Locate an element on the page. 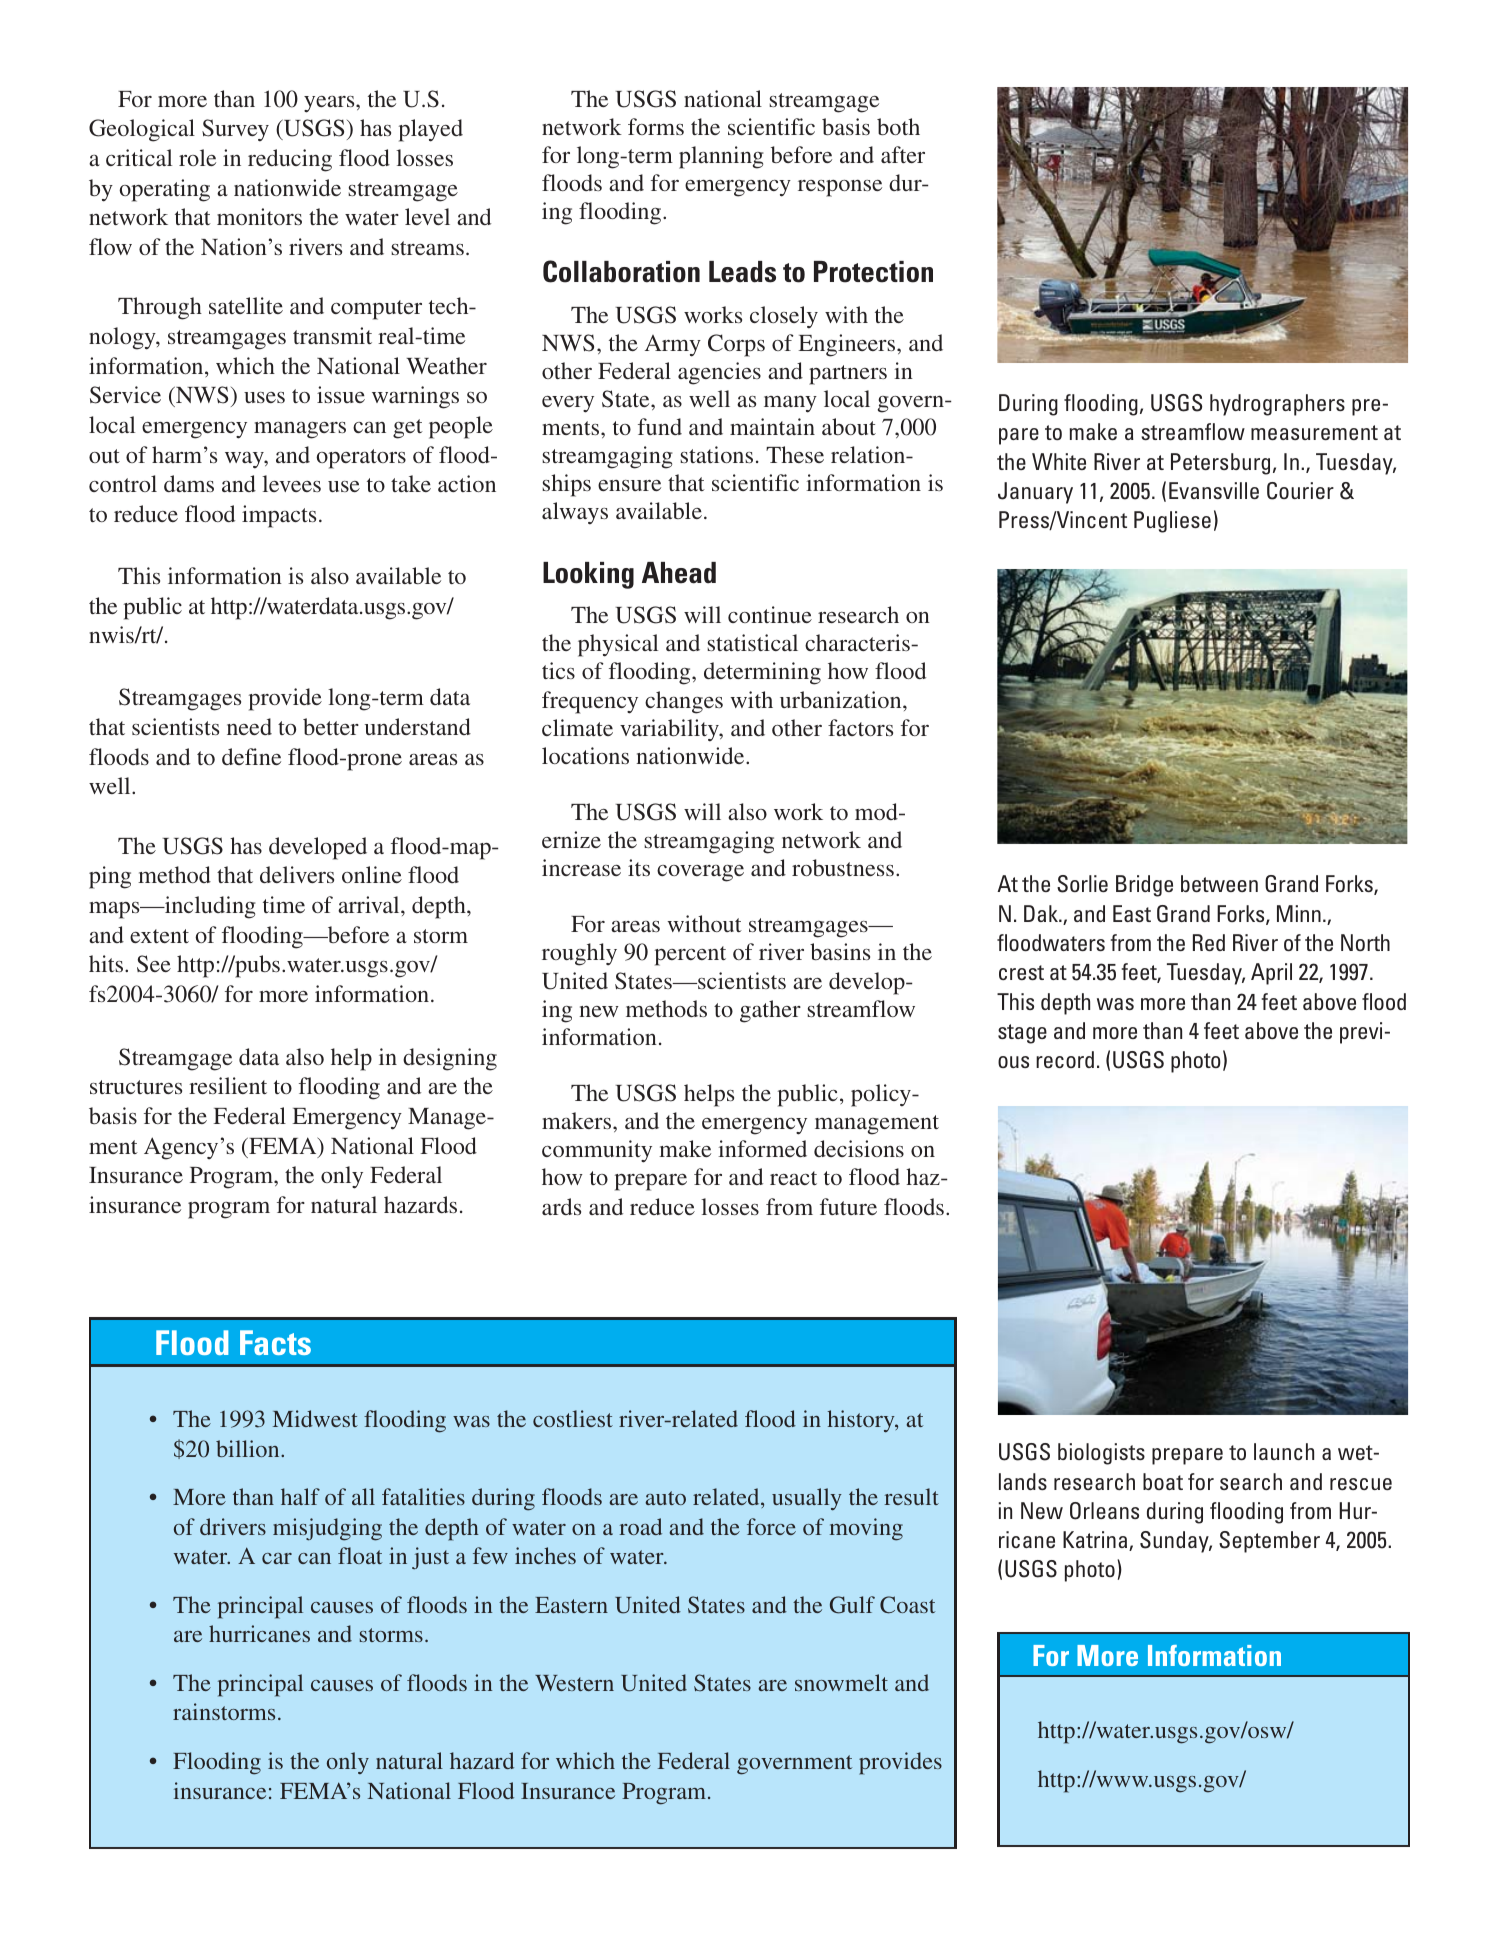  Ahead is located at coordinates (679, 573).
